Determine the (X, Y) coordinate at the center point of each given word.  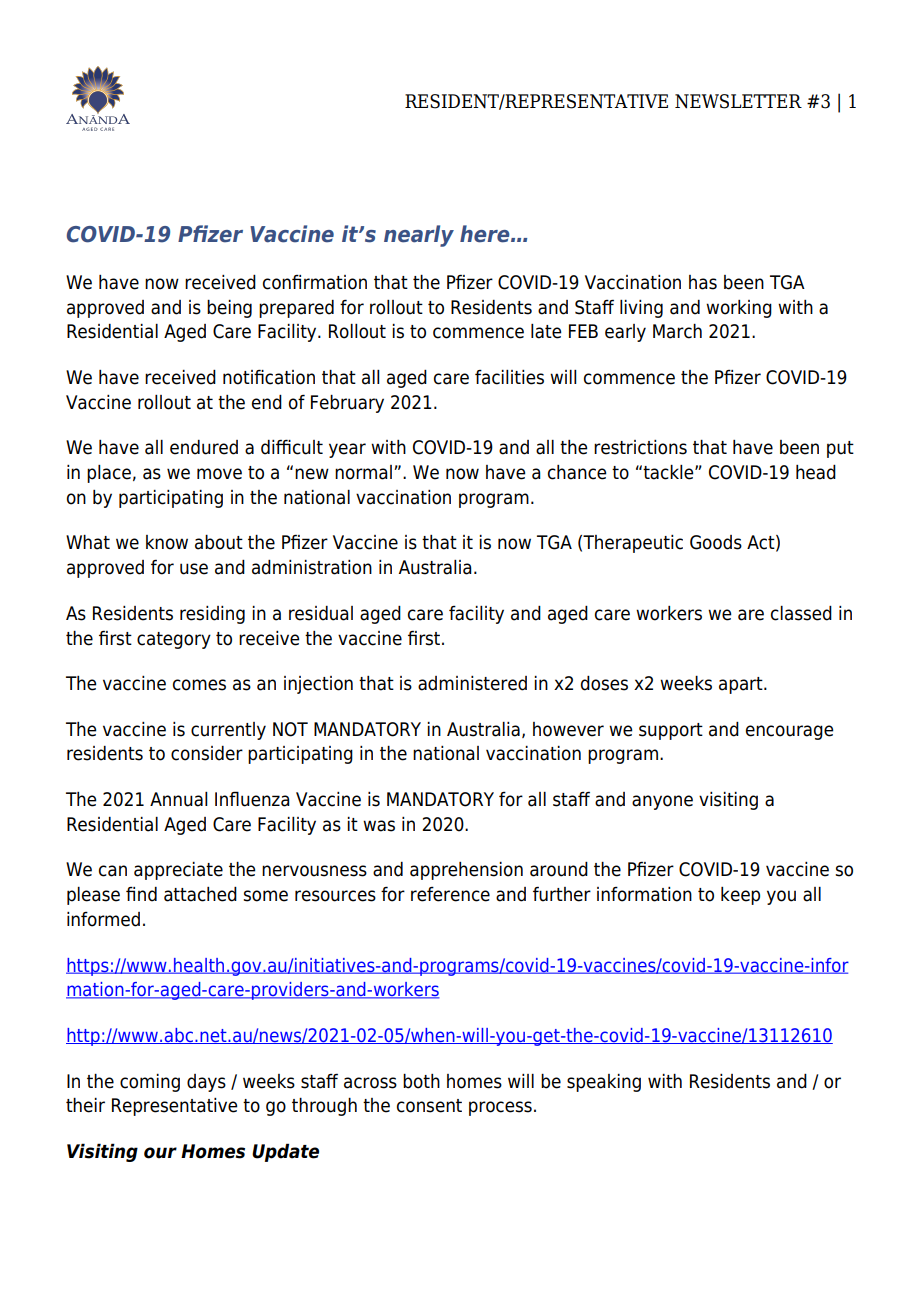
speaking (604, 1083)
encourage (790, 732)
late (546, 331)
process (500, 1108)
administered (472, 683)
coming (150, 1083)
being (229, 309)
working (739, 309)
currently (228, 731)
